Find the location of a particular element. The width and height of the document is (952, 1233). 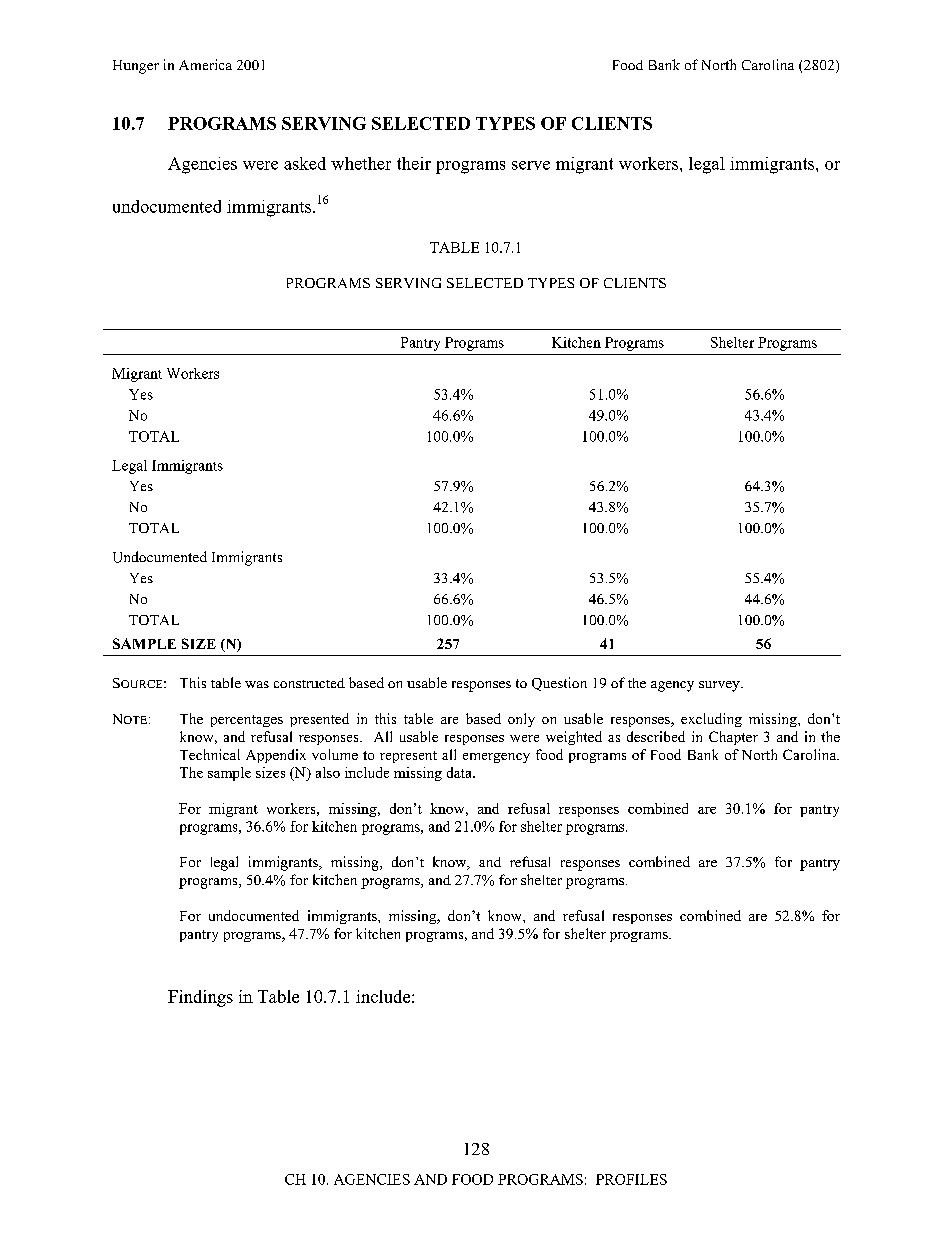

data is located at coordinates (460, 772).
